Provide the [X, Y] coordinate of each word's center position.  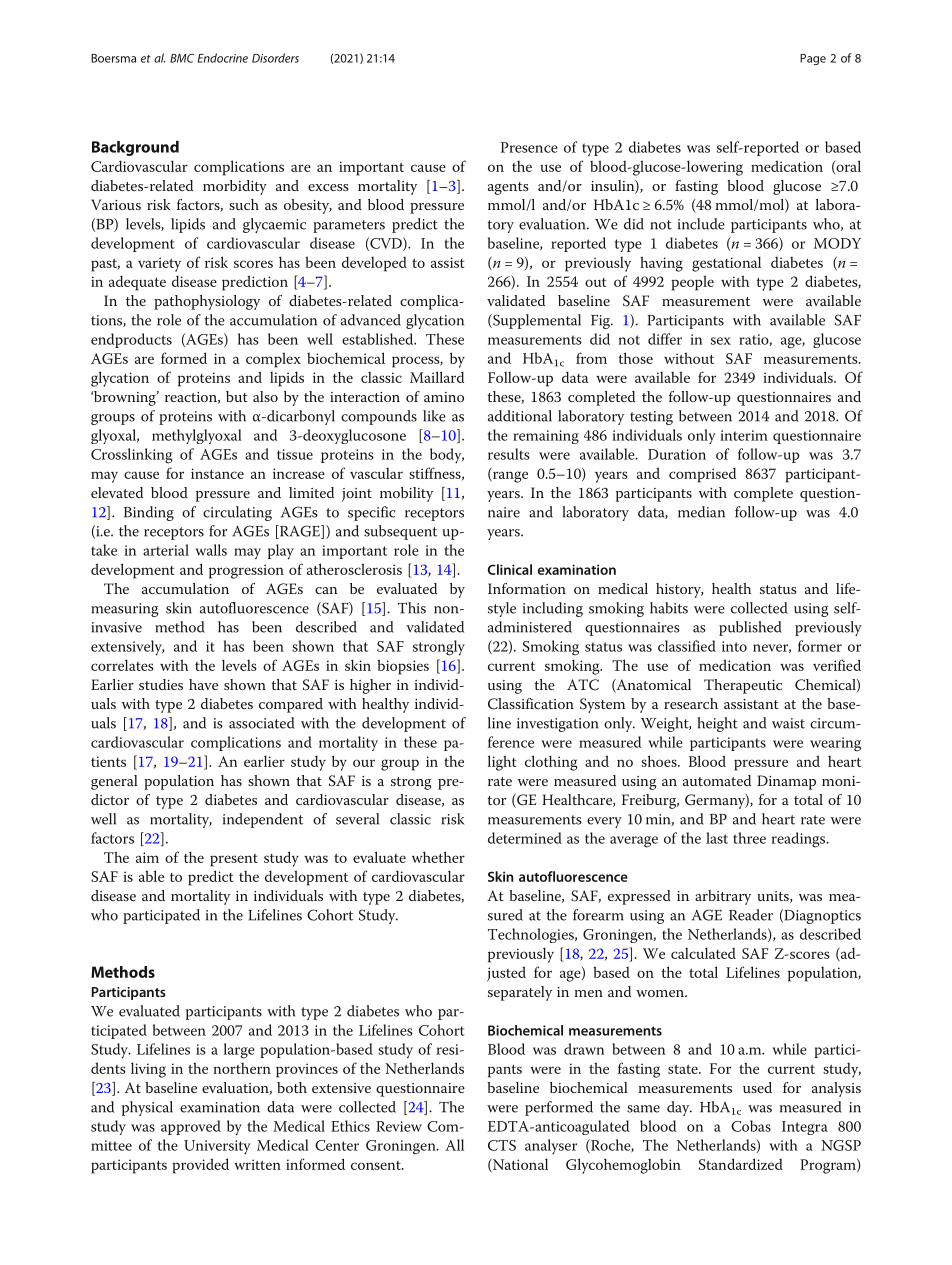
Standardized [741, 1164]
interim [744, 435]
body [447, 456]
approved [191, 1127]
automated [717, 780]
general [114, 782]
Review [399, 1126]
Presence [529, 147]
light [502, 763]
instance [217, 473]
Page [813, 59]
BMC [182, 58]
